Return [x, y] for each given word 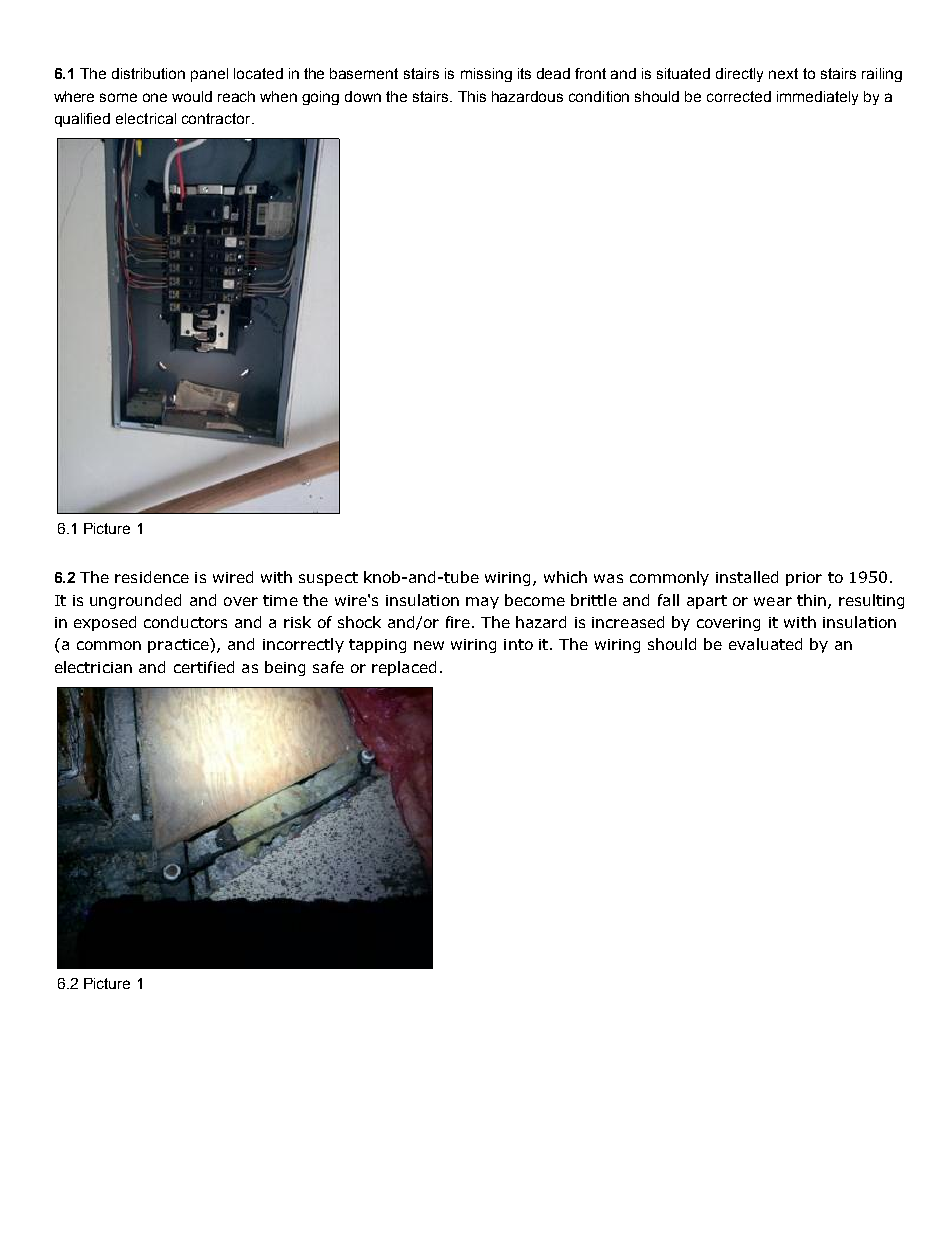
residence [152, 577]
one [155, 97]
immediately [817, 98]
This [472, 96]
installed [747, 577]
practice [179, 645]
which [565, 577]
